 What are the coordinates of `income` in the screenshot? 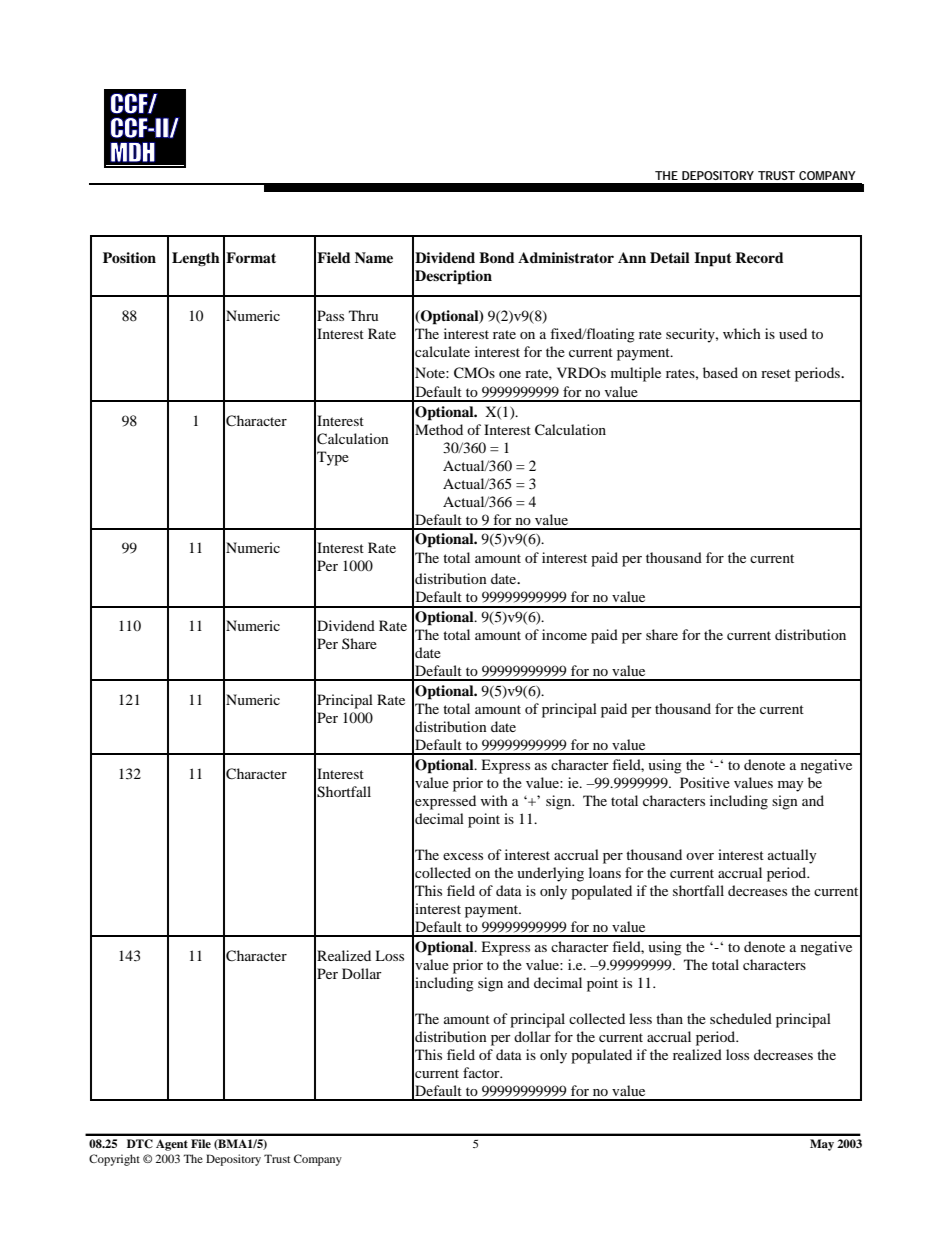 It's located at (564, 634).
